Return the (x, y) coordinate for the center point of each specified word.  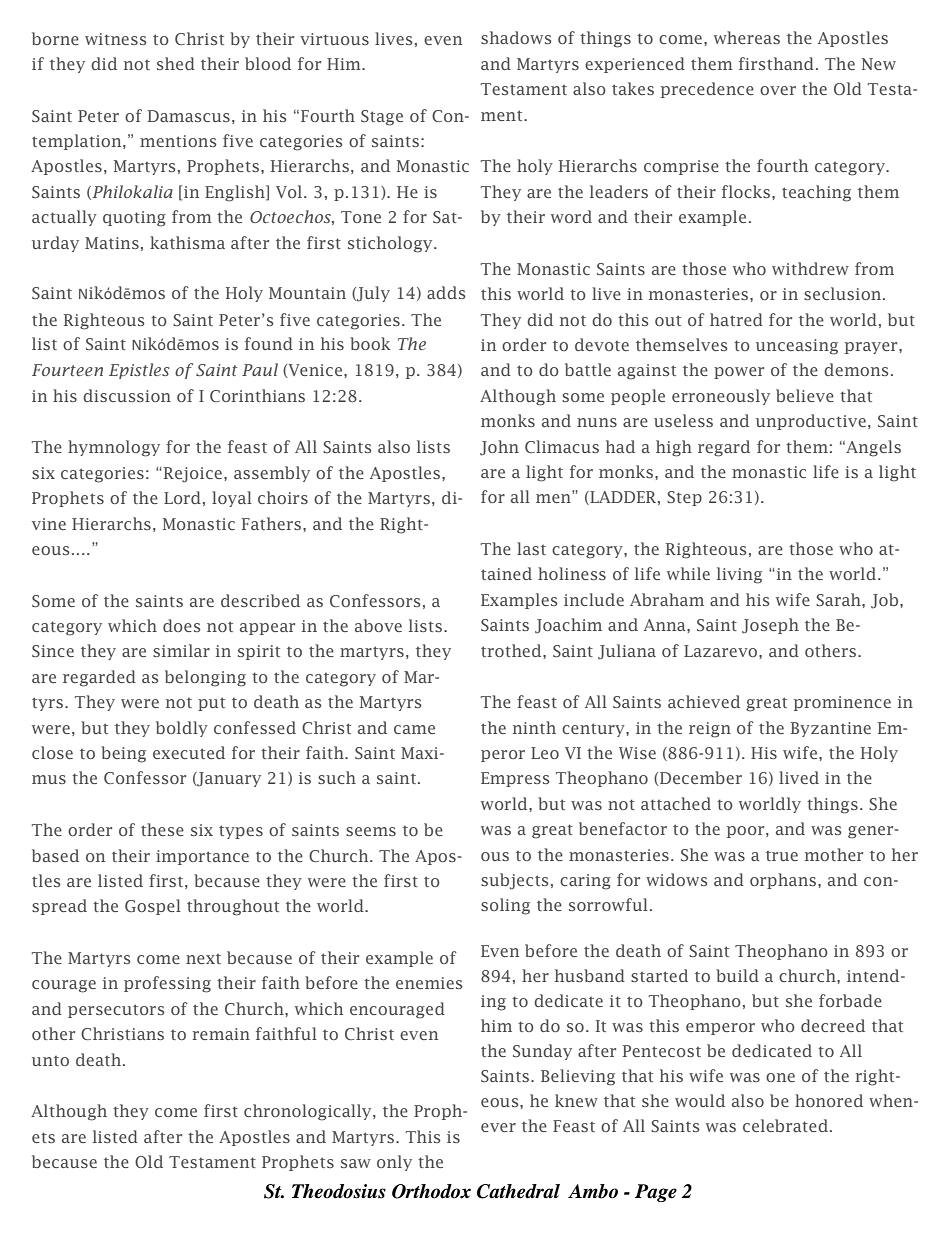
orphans (783, 881)
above (378, 625)
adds (446, 292)
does (182, 625)
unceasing (797, 347)
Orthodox (431, 1191)
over (778, 90)
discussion (127, 395)
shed (176, 63)
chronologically (309, 1112)
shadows (516, 37)
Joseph (770, 626)
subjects (515, 881)
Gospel (153, 907)
